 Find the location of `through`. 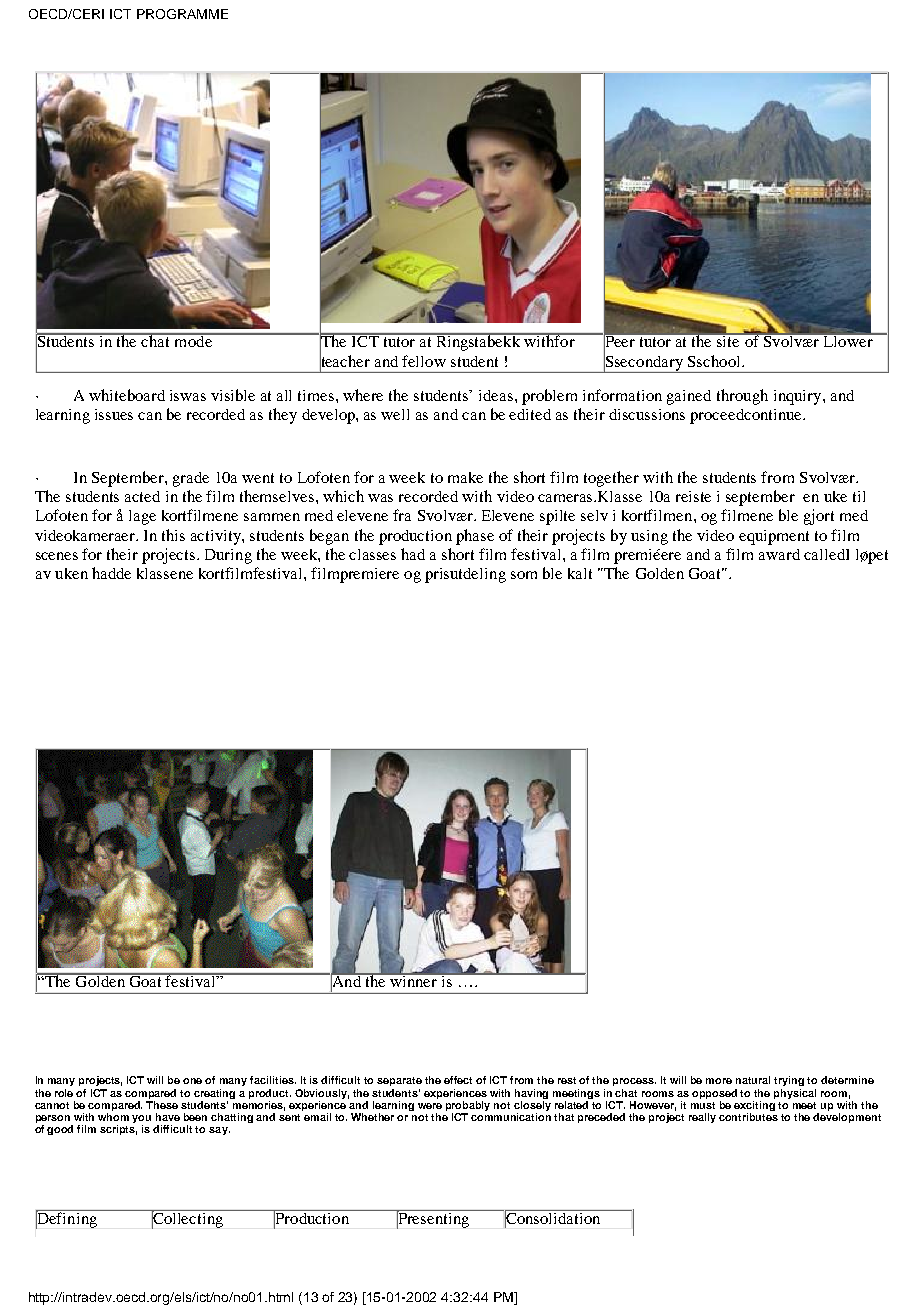

through is located at coordinates (742, 397).
